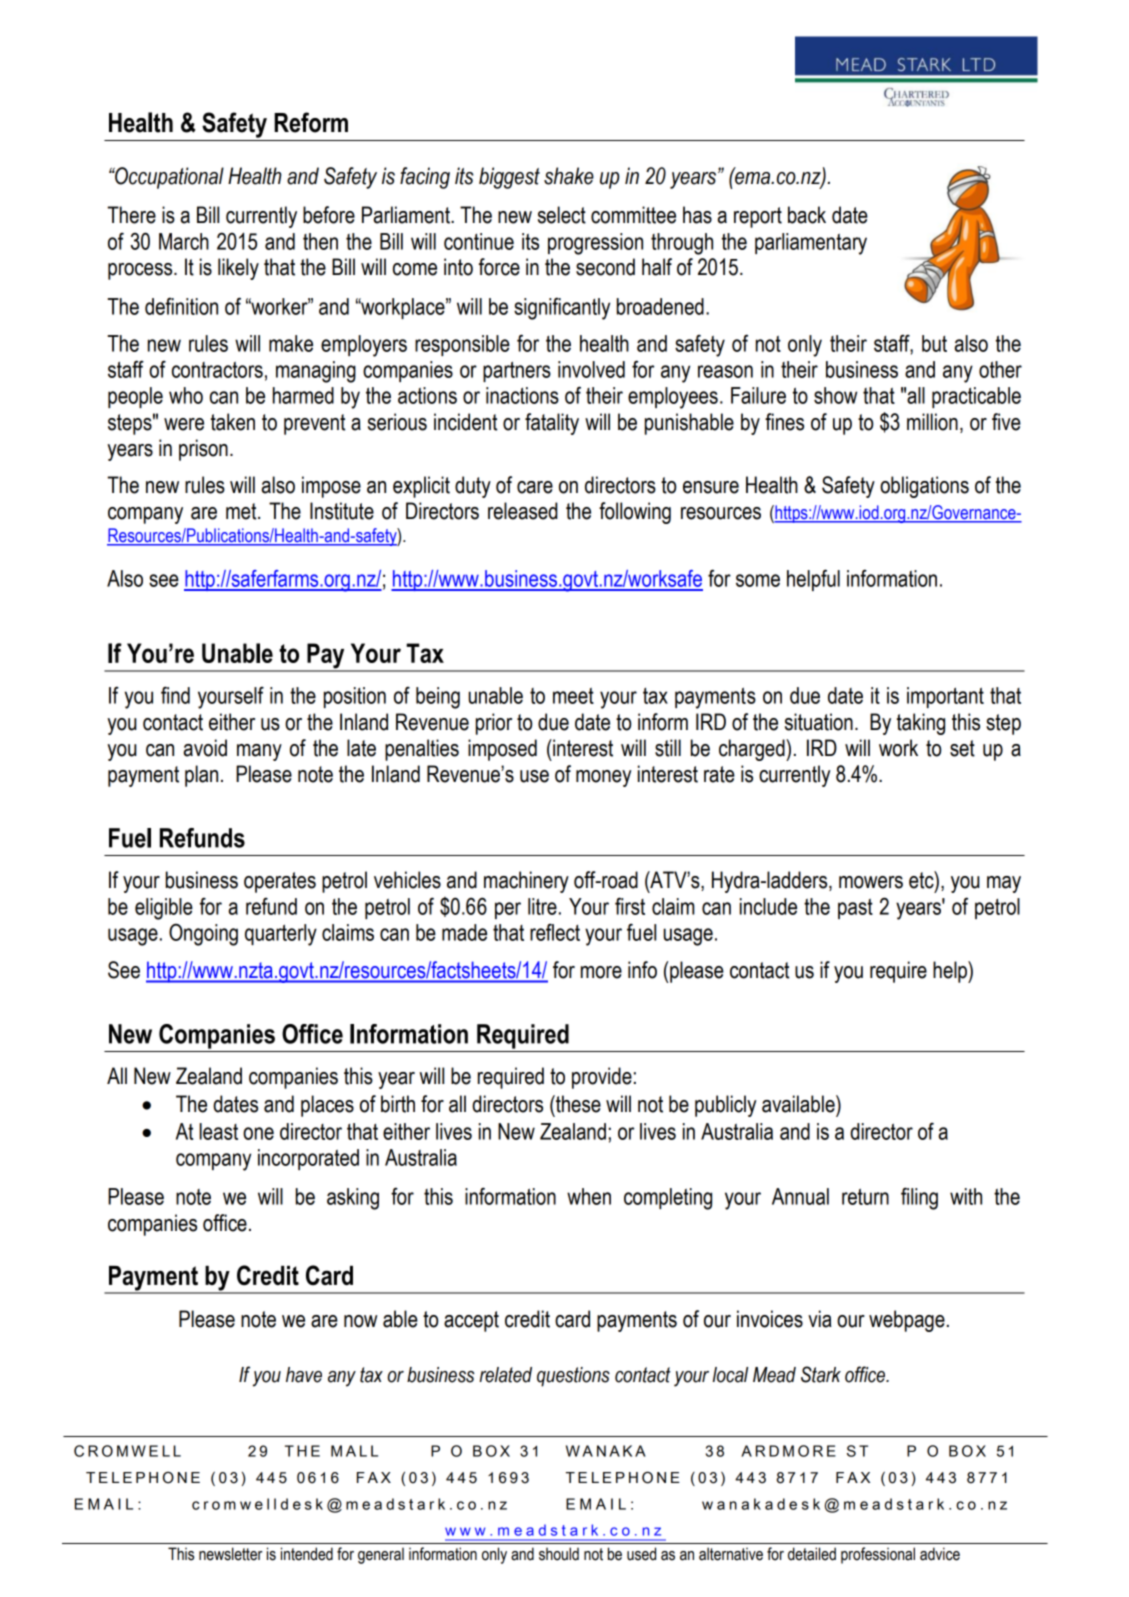 The image size is (1129, 1597). I want to click on newsletter, so click(231, 1554).
